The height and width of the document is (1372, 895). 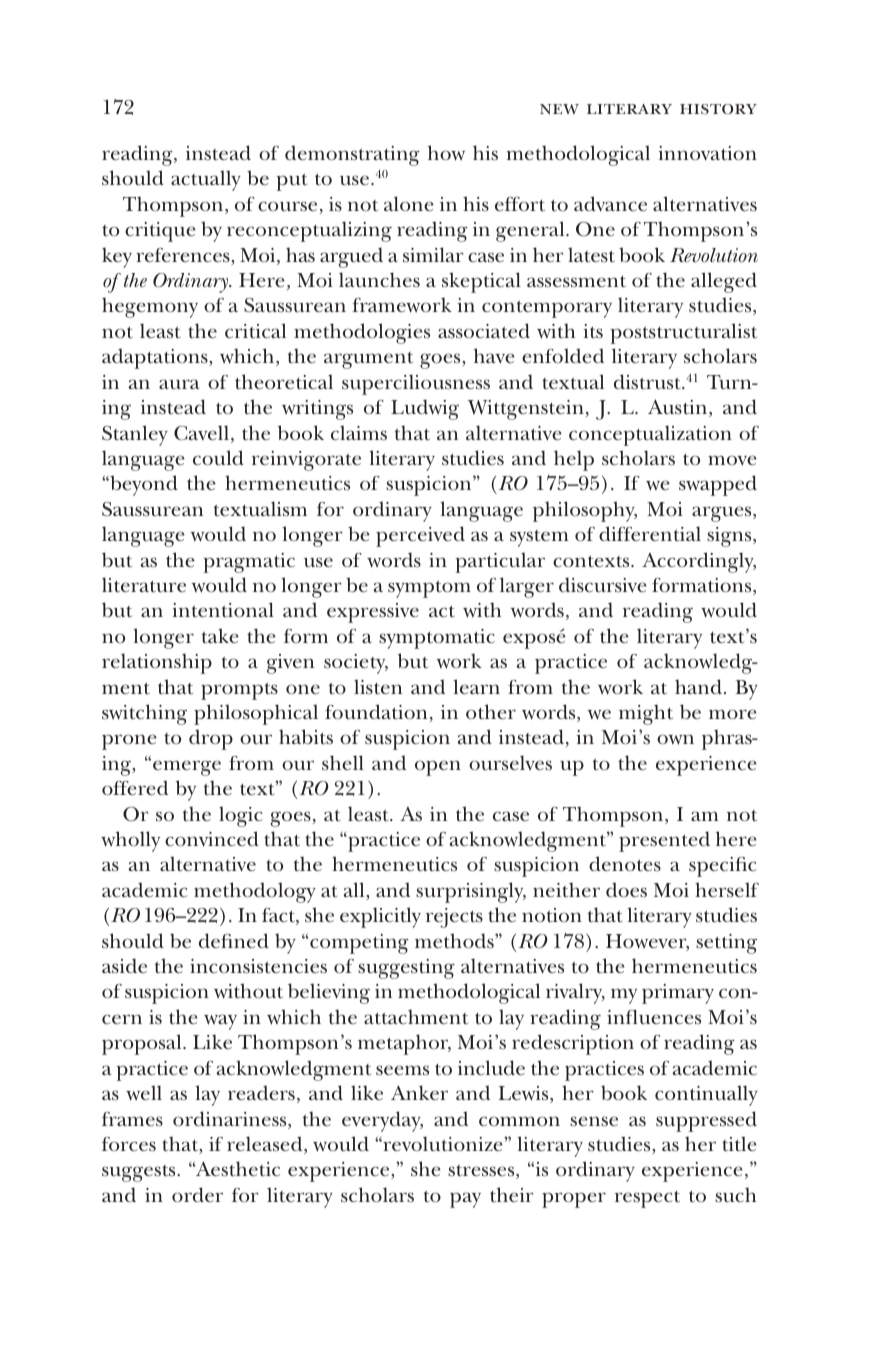 I want to click on does, so click(x=626, y=889).
